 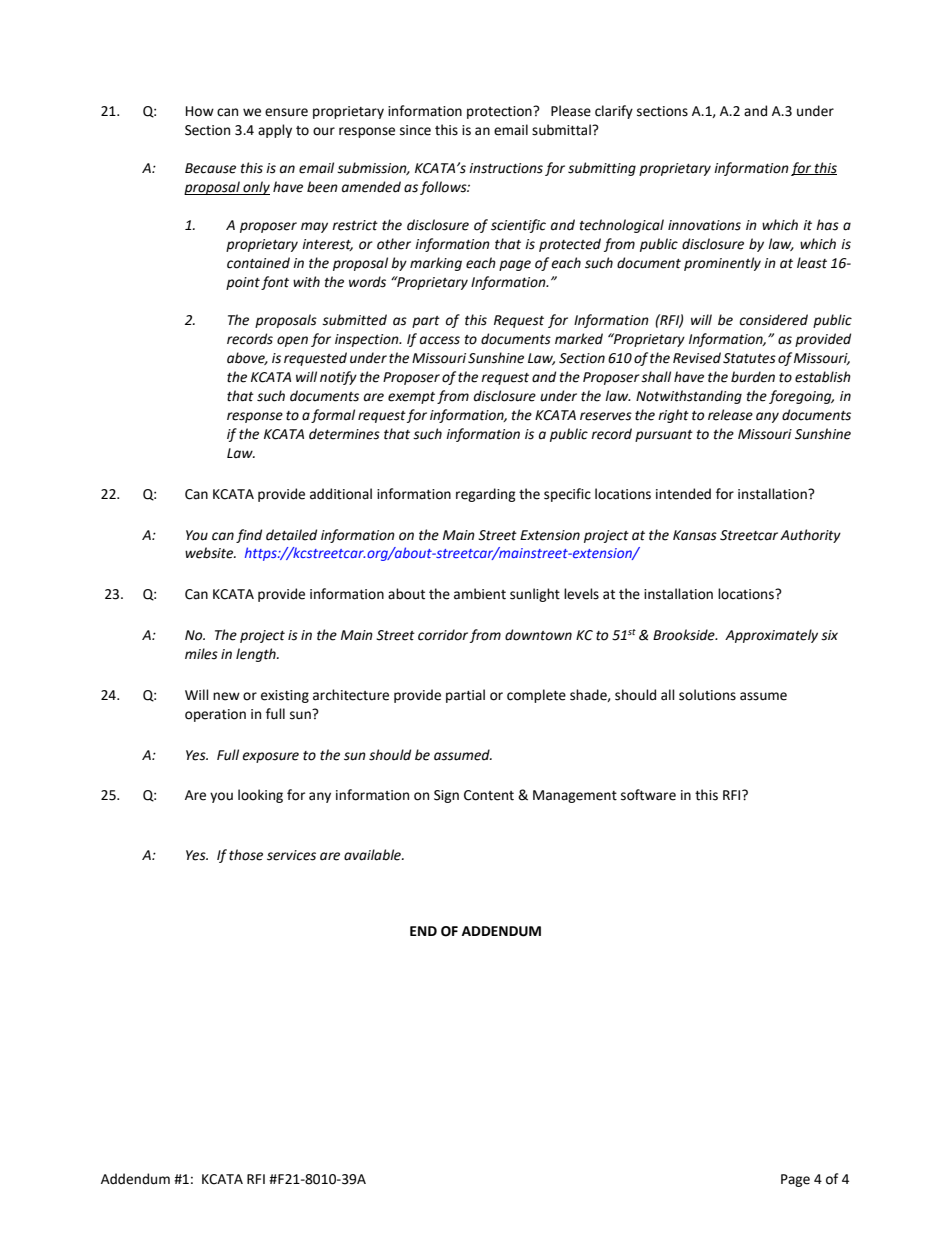 What do you see at coordinates (275, 131) in the screenshot?
I see `apply` at bounding box center [275, 131].
